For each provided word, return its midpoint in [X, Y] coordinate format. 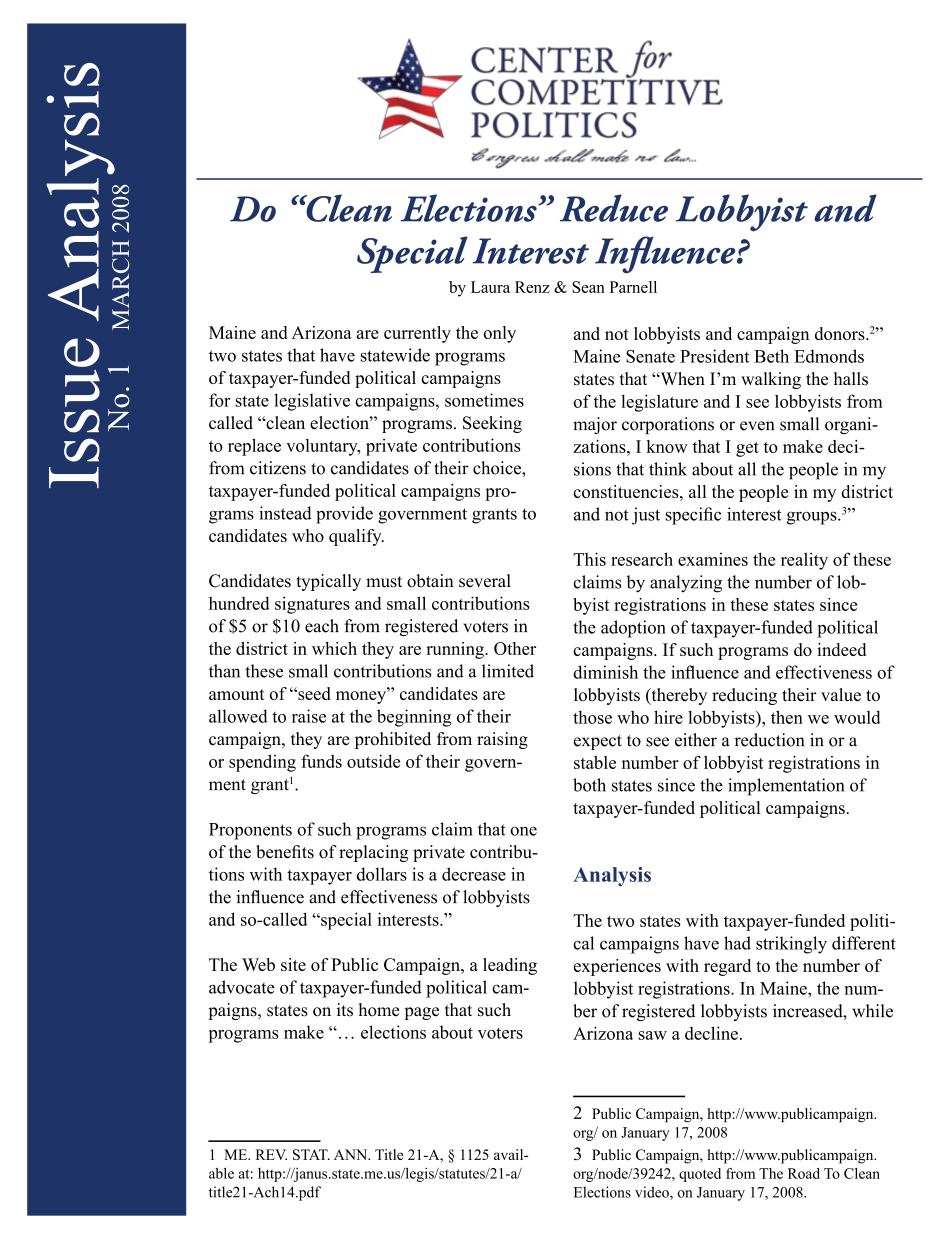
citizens [278, 468]
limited [508, 671]
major [595, 425]
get [747, 449]
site [293, 964]
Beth [771, 356]
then [787, 717]
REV [271, 1154]
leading [510, 966]
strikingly [791, 945]
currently [417, 334]
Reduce [614, 208]
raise [309, 716]
